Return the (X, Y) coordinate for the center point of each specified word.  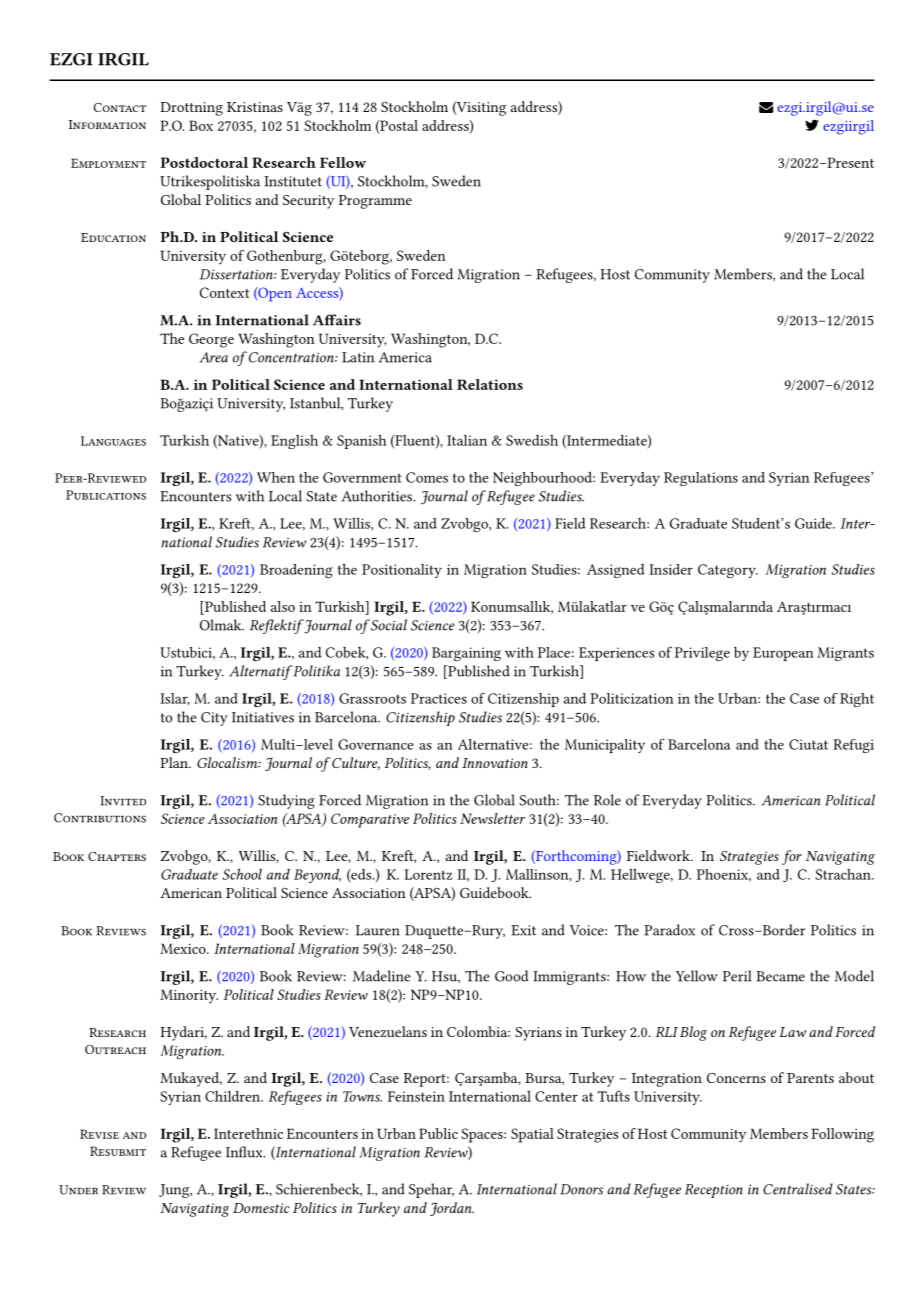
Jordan (452, 1209)
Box (201, 125)
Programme (375, 202)
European (783, 654)
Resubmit (118, 1151)
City (214, 719)
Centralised (798, 1189)
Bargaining (466, 654)
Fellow (343, 162)
